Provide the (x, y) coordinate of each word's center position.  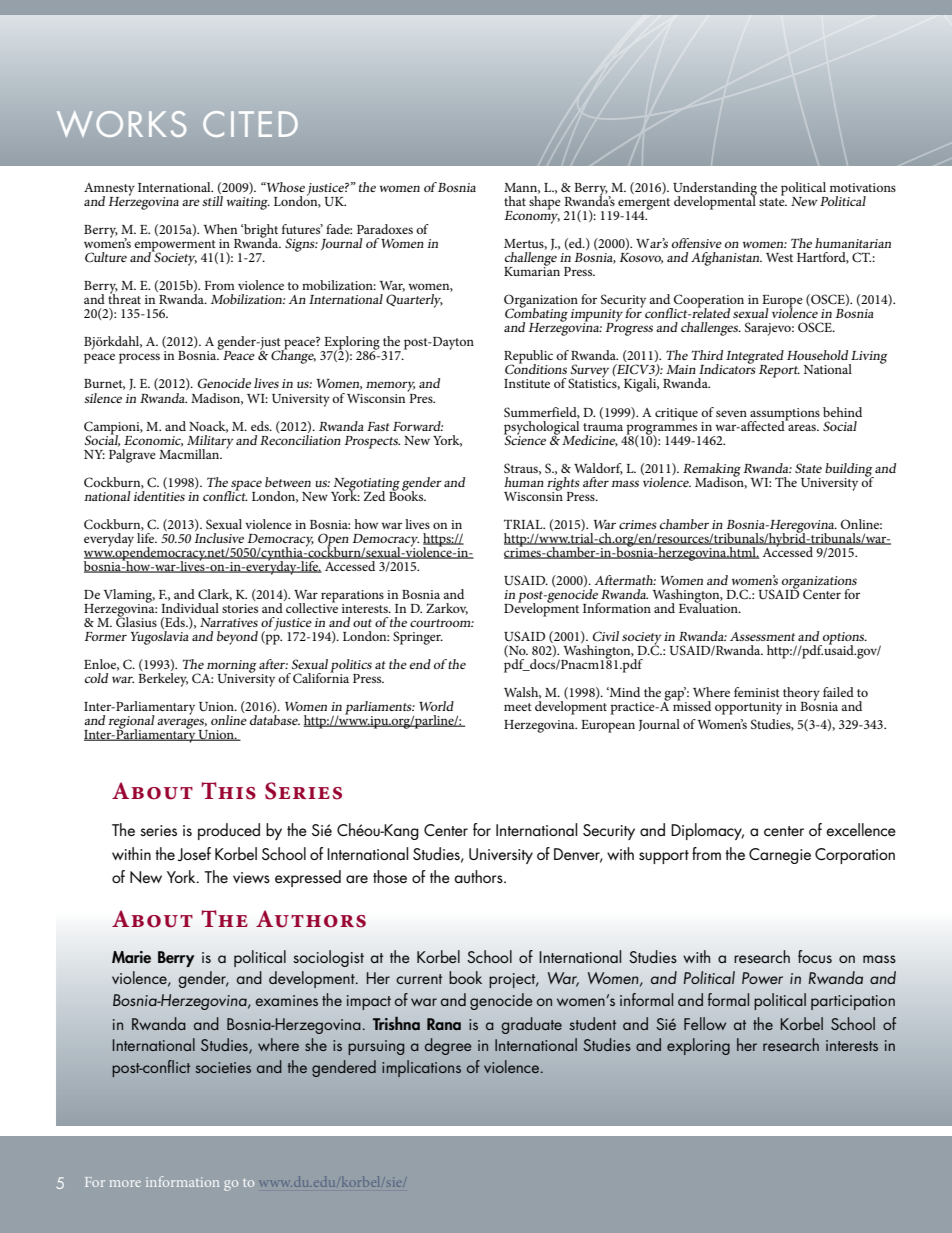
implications (421, 1068)
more (125, 1183)
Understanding (715, 190)
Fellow (705, 1023)
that (515, 201)
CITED (250, 124)
